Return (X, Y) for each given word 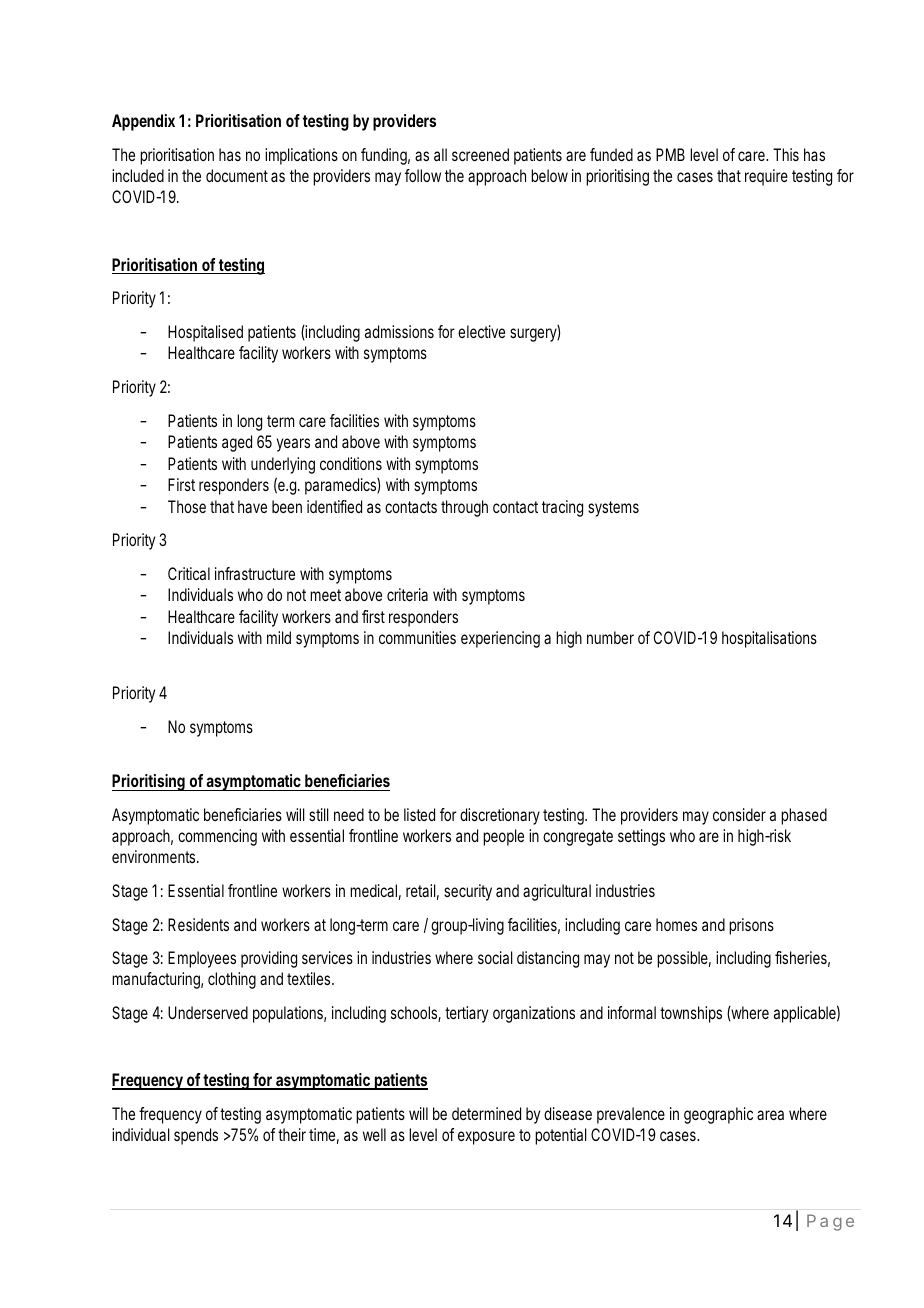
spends (196, 1136)
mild (279, 637)
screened (480, 154)
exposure (486, 1138)
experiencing (500, 639)
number (610, 637)
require (766, 177)
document (237, 175)
